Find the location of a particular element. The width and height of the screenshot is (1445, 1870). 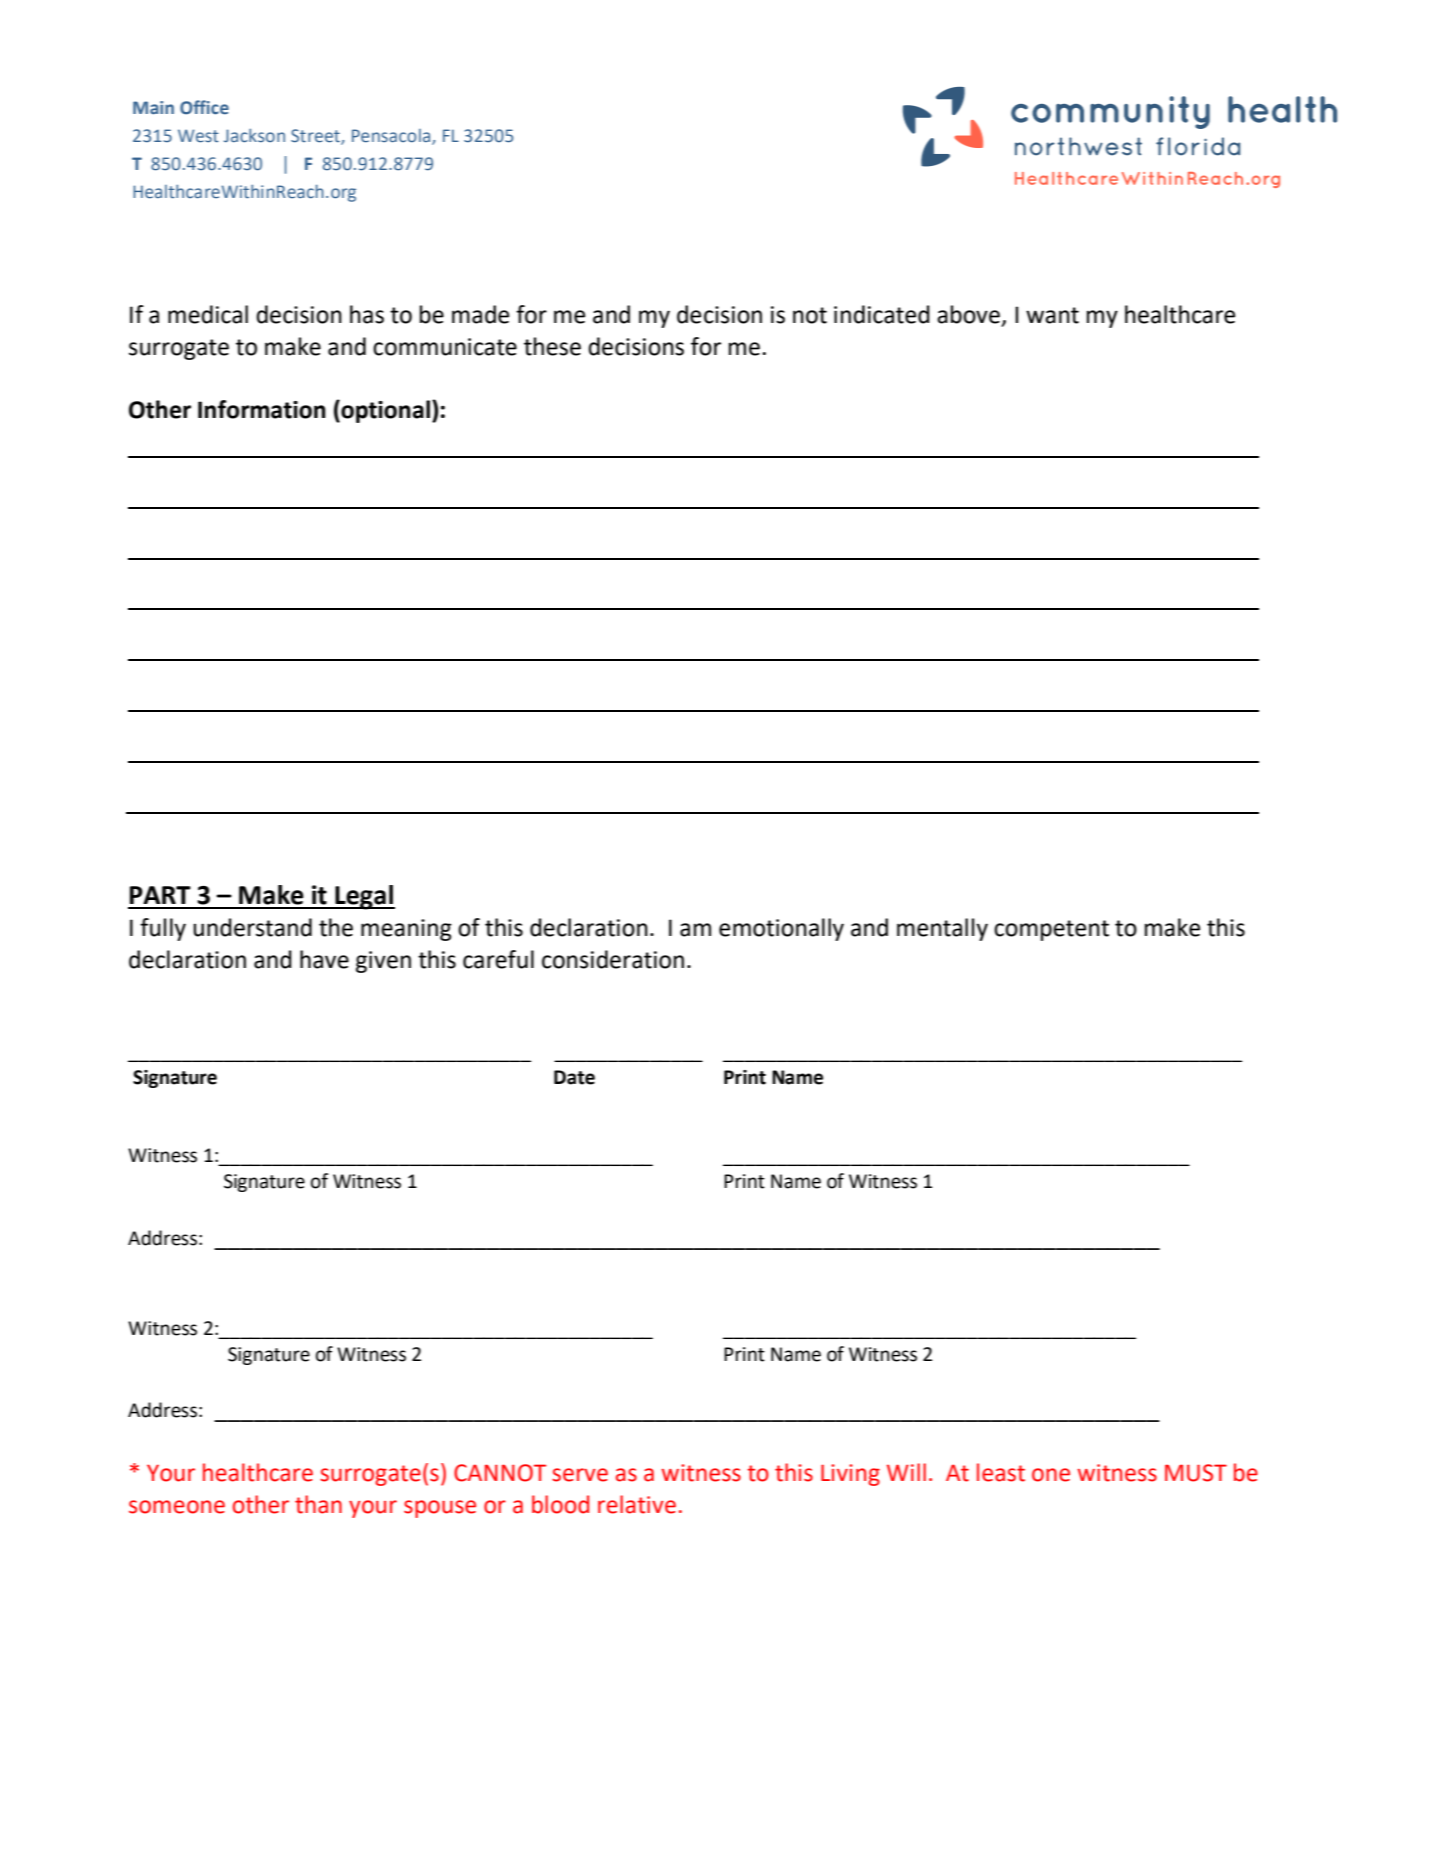

than is located at coordinates (318, 1504).
